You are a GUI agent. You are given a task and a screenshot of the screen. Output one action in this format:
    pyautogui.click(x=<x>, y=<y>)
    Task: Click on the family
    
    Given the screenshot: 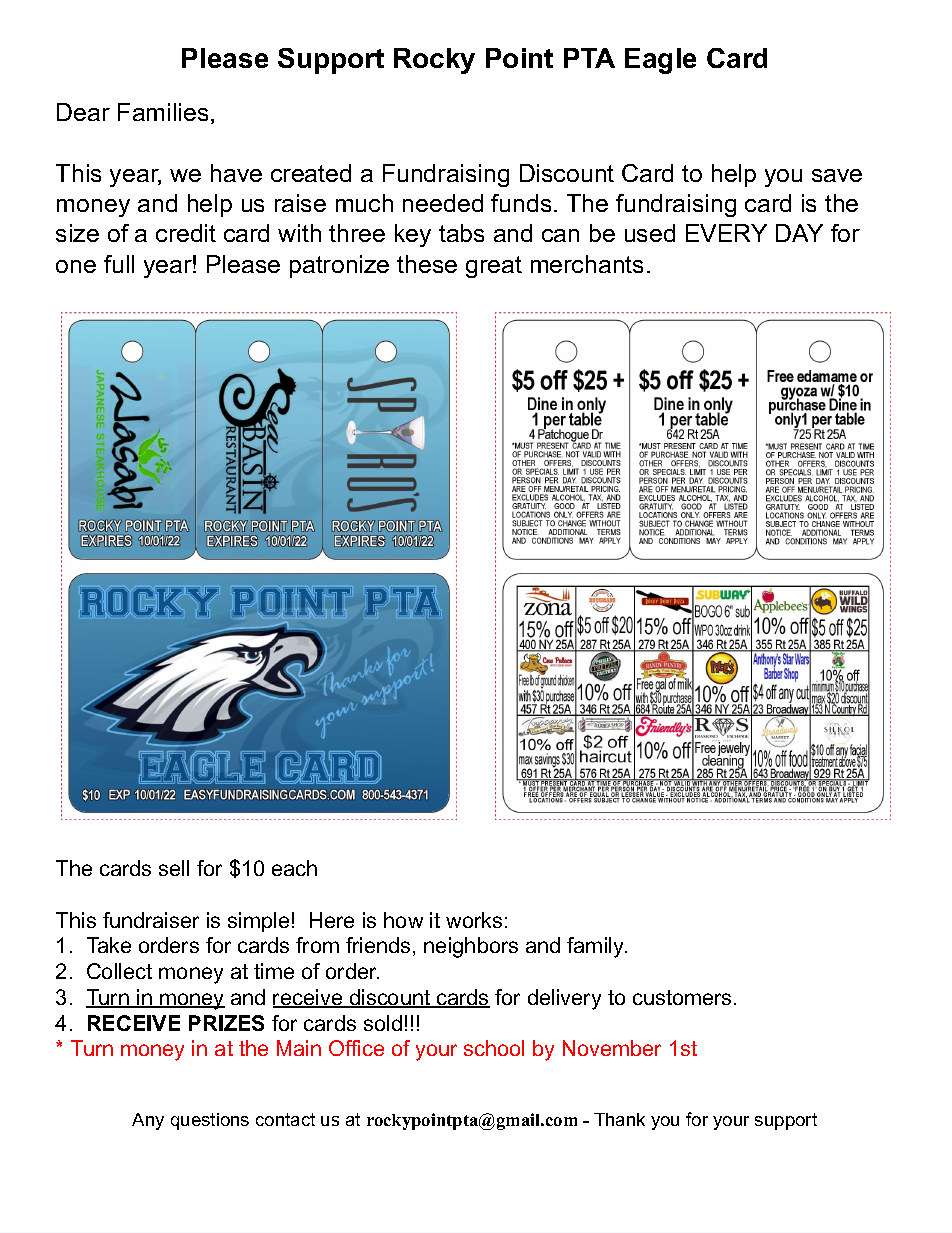 What is the action you would take?
    pyautogui.click(x=597, y=947)
